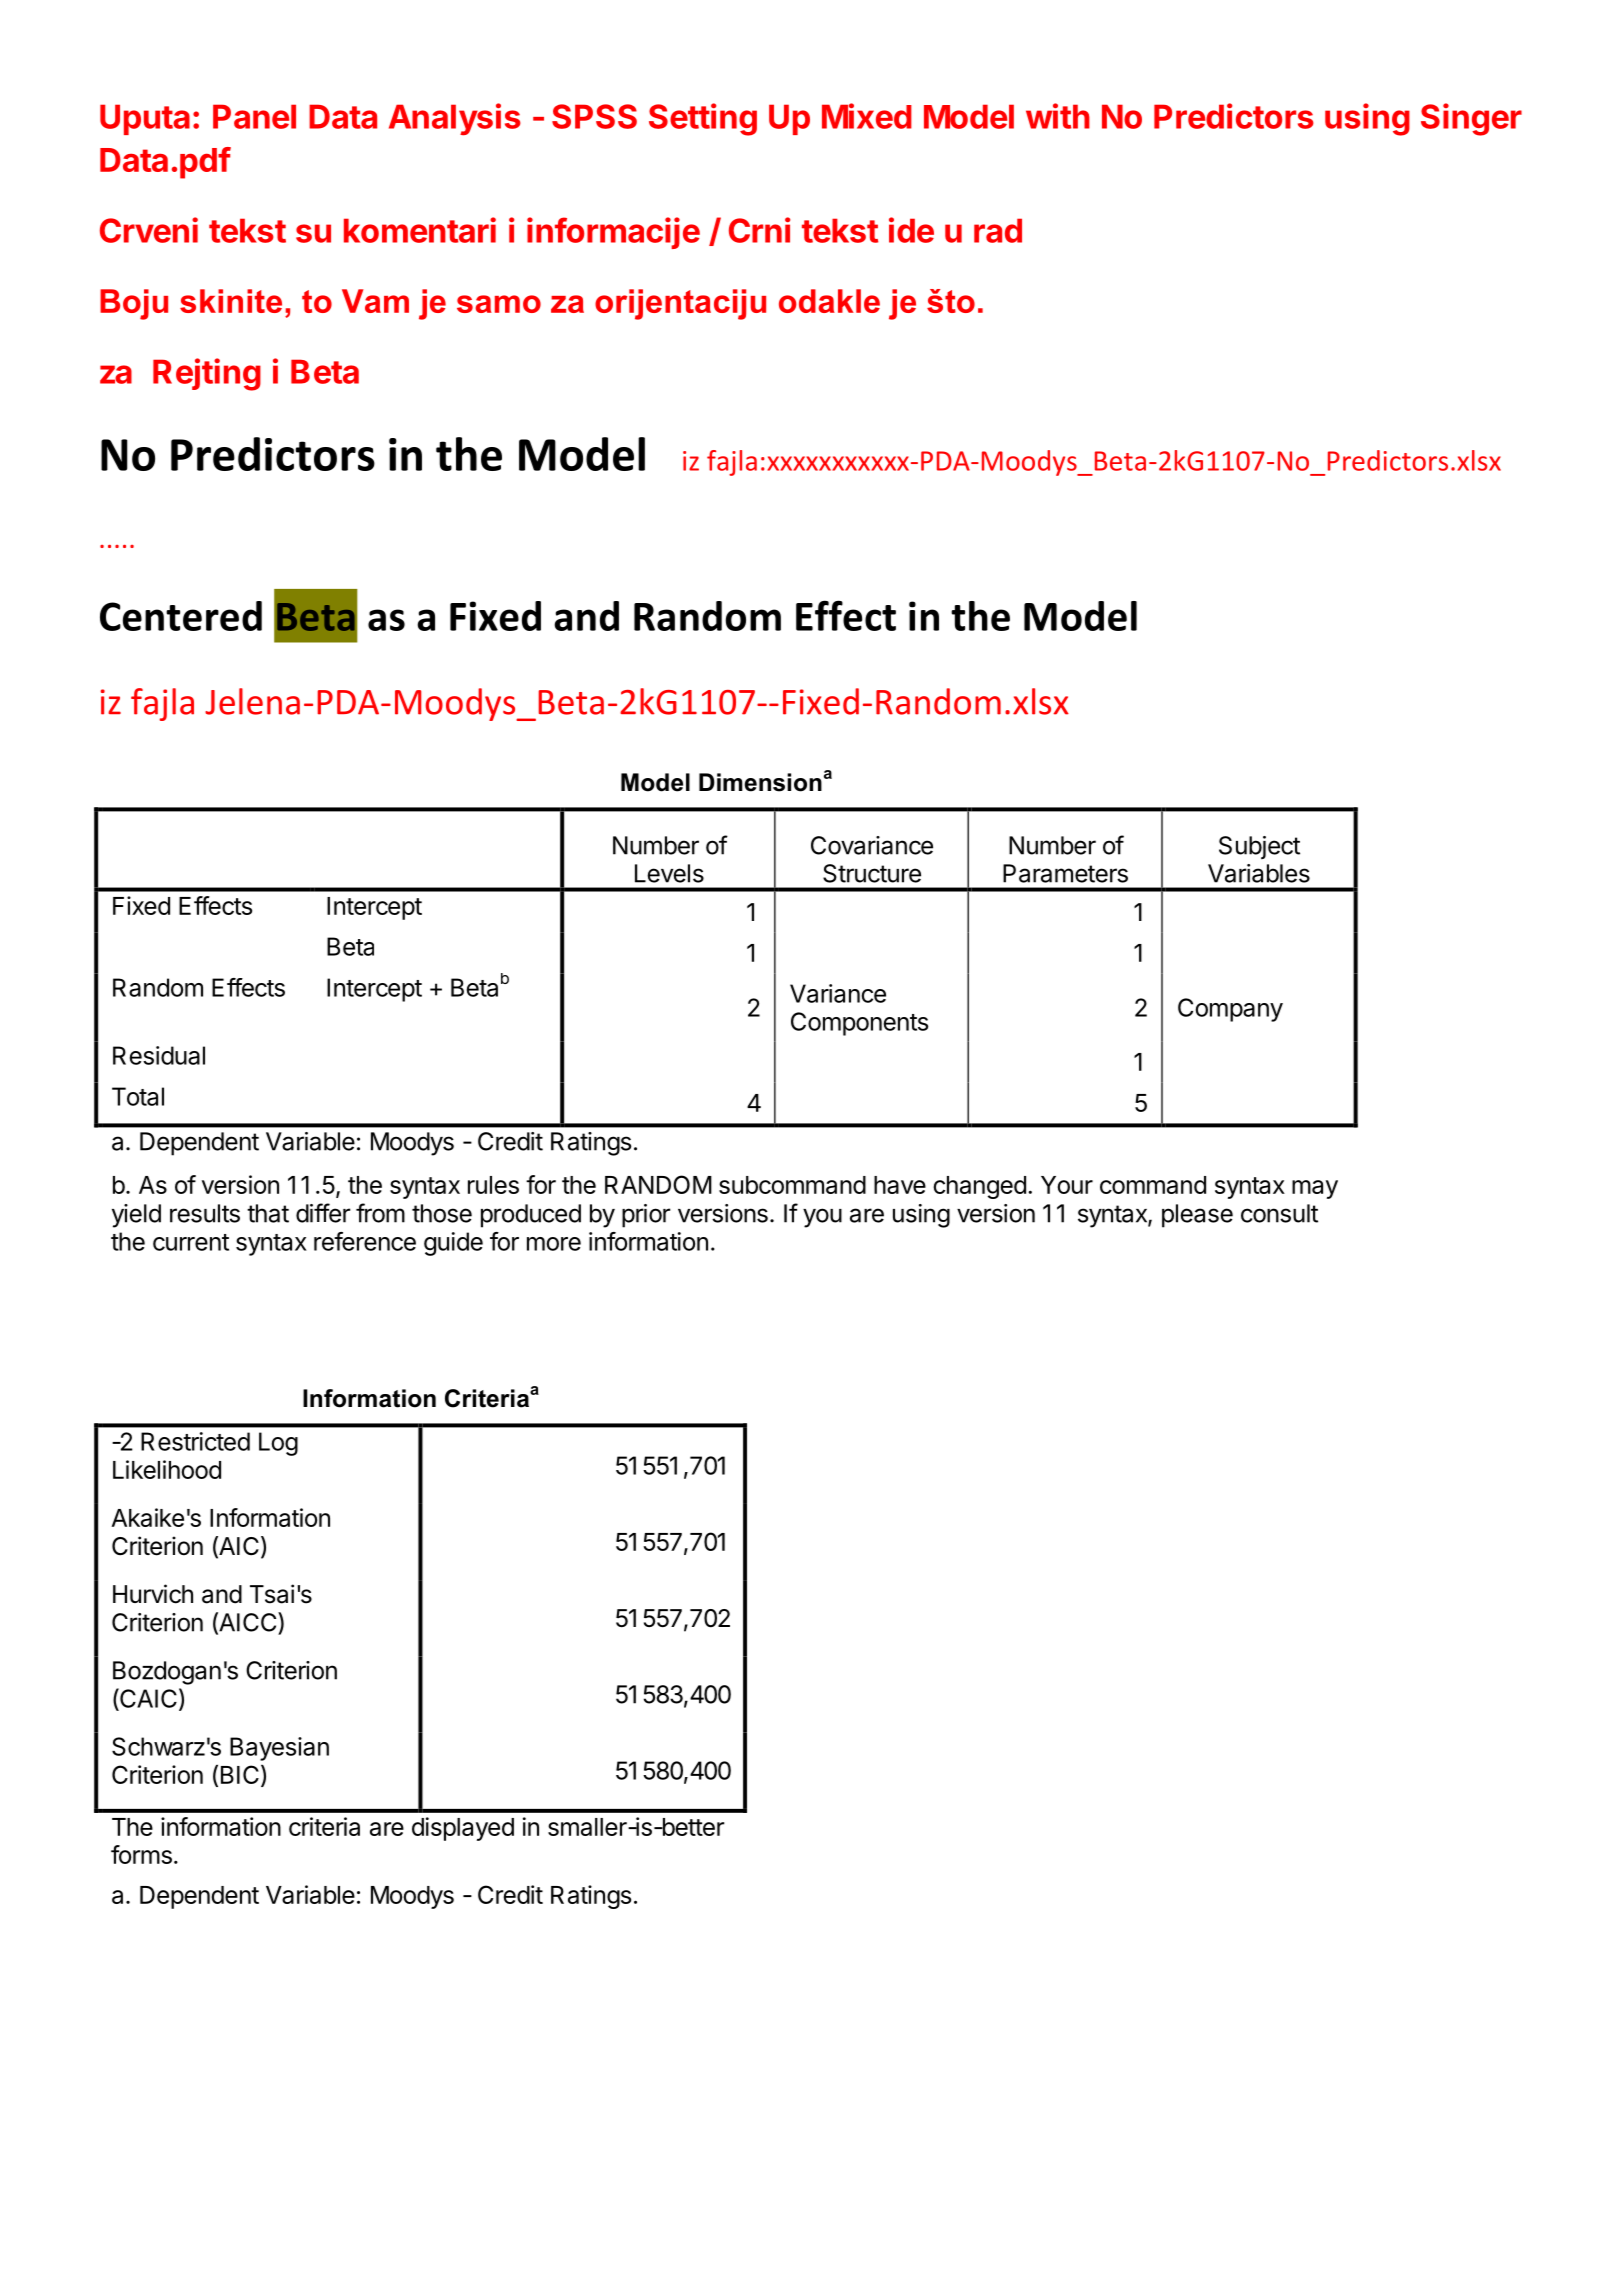 This page has width=1623, height=2295. What do you see at coordinates (254, 116) in the page?
I see `Panel` at bounding box center [254, 116].
